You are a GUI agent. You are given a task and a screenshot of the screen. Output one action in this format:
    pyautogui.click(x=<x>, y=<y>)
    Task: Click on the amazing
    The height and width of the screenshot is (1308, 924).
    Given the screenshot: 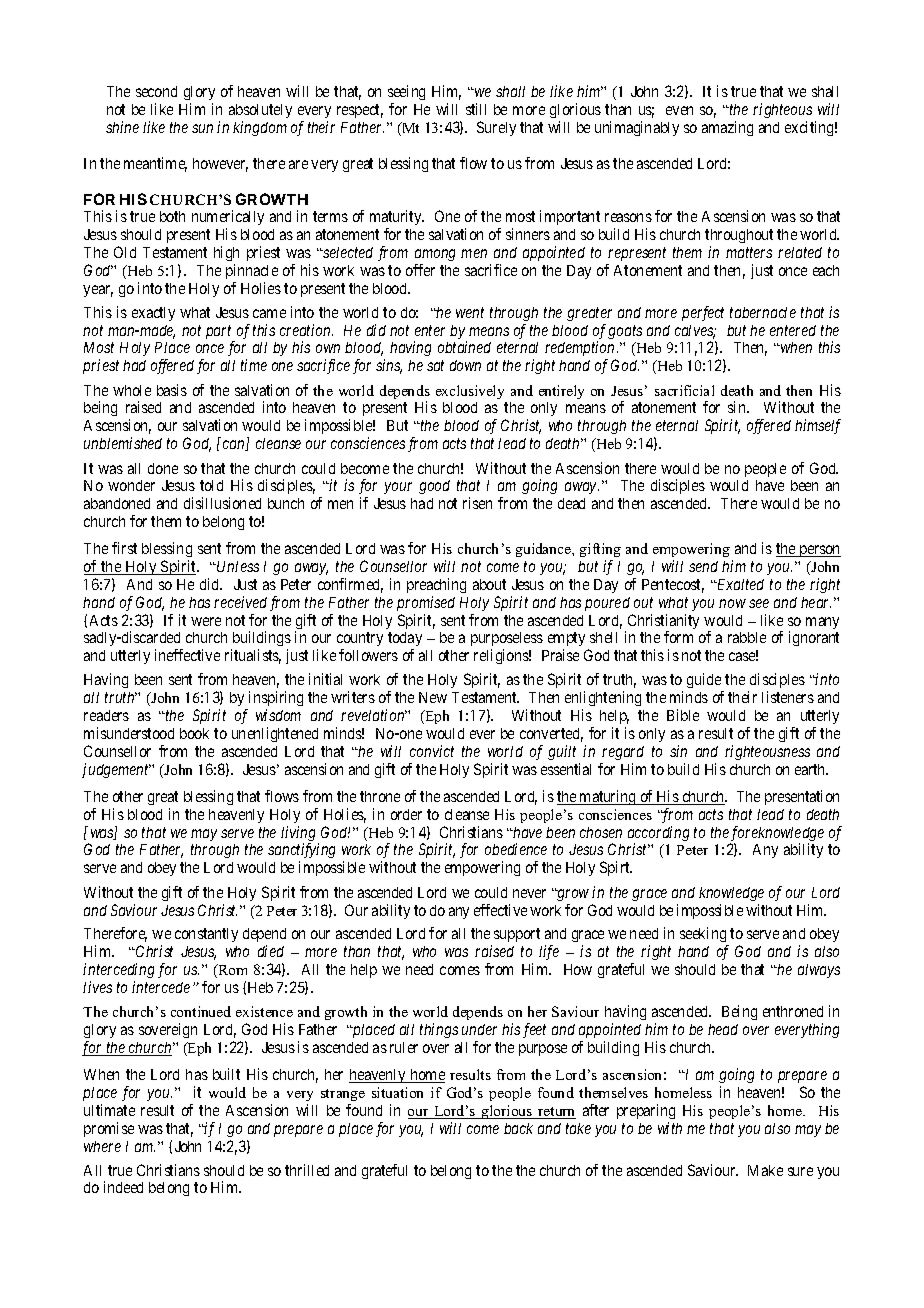 What is the action you would take?
    pyautogui.click(x=727, y=128)
